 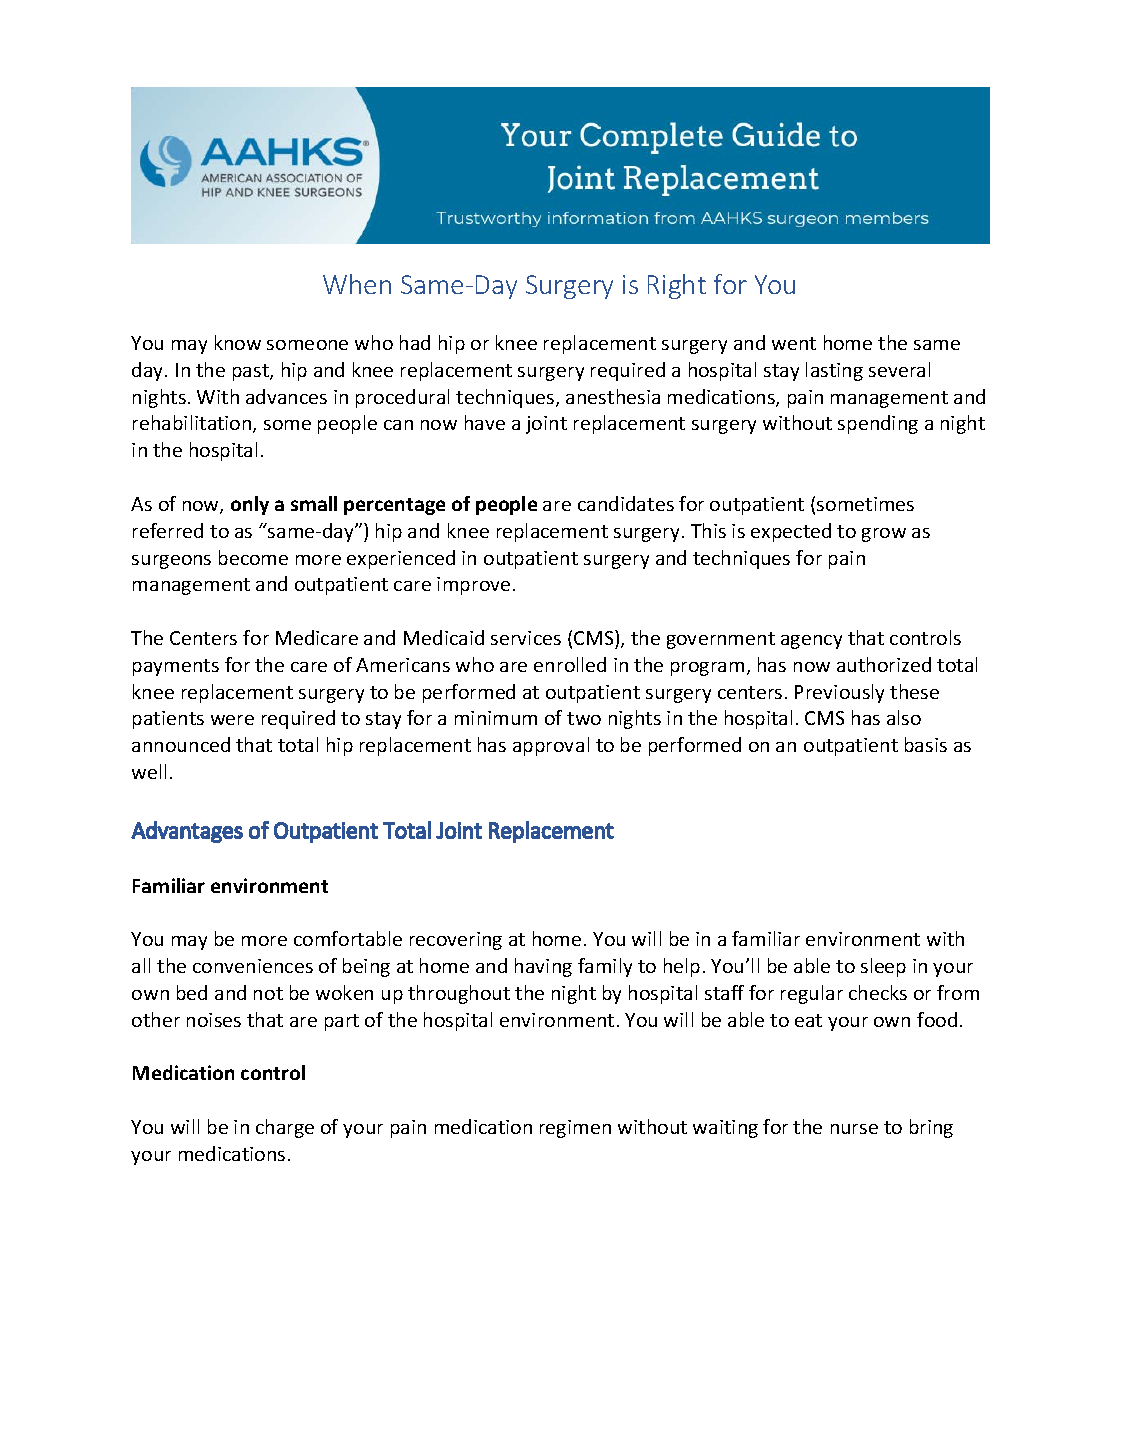 I want to click on charge, so click(x=285, y=1128).
